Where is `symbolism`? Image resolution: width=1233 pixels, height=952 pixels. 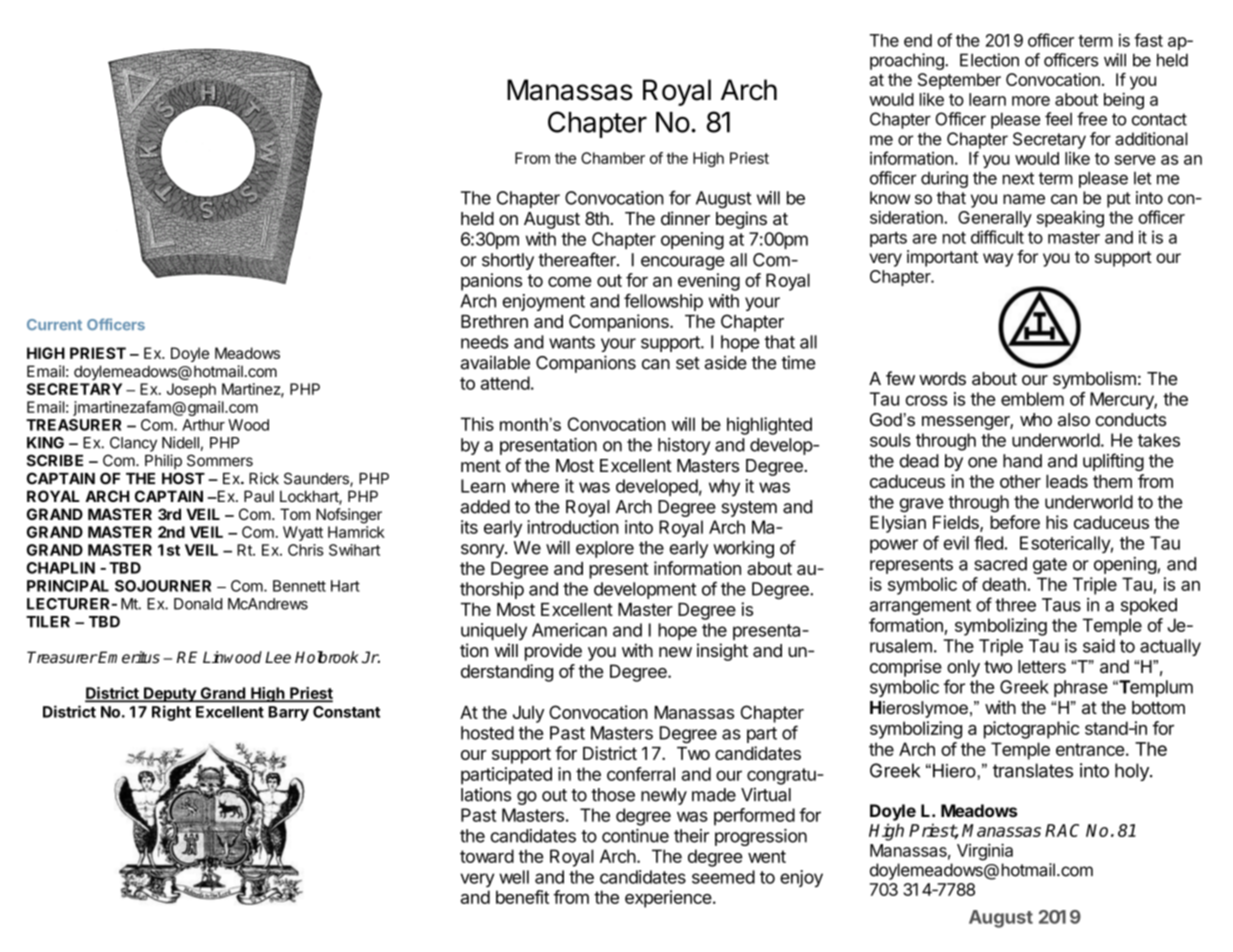
symbolism is located at coordinates (1094, 380).
